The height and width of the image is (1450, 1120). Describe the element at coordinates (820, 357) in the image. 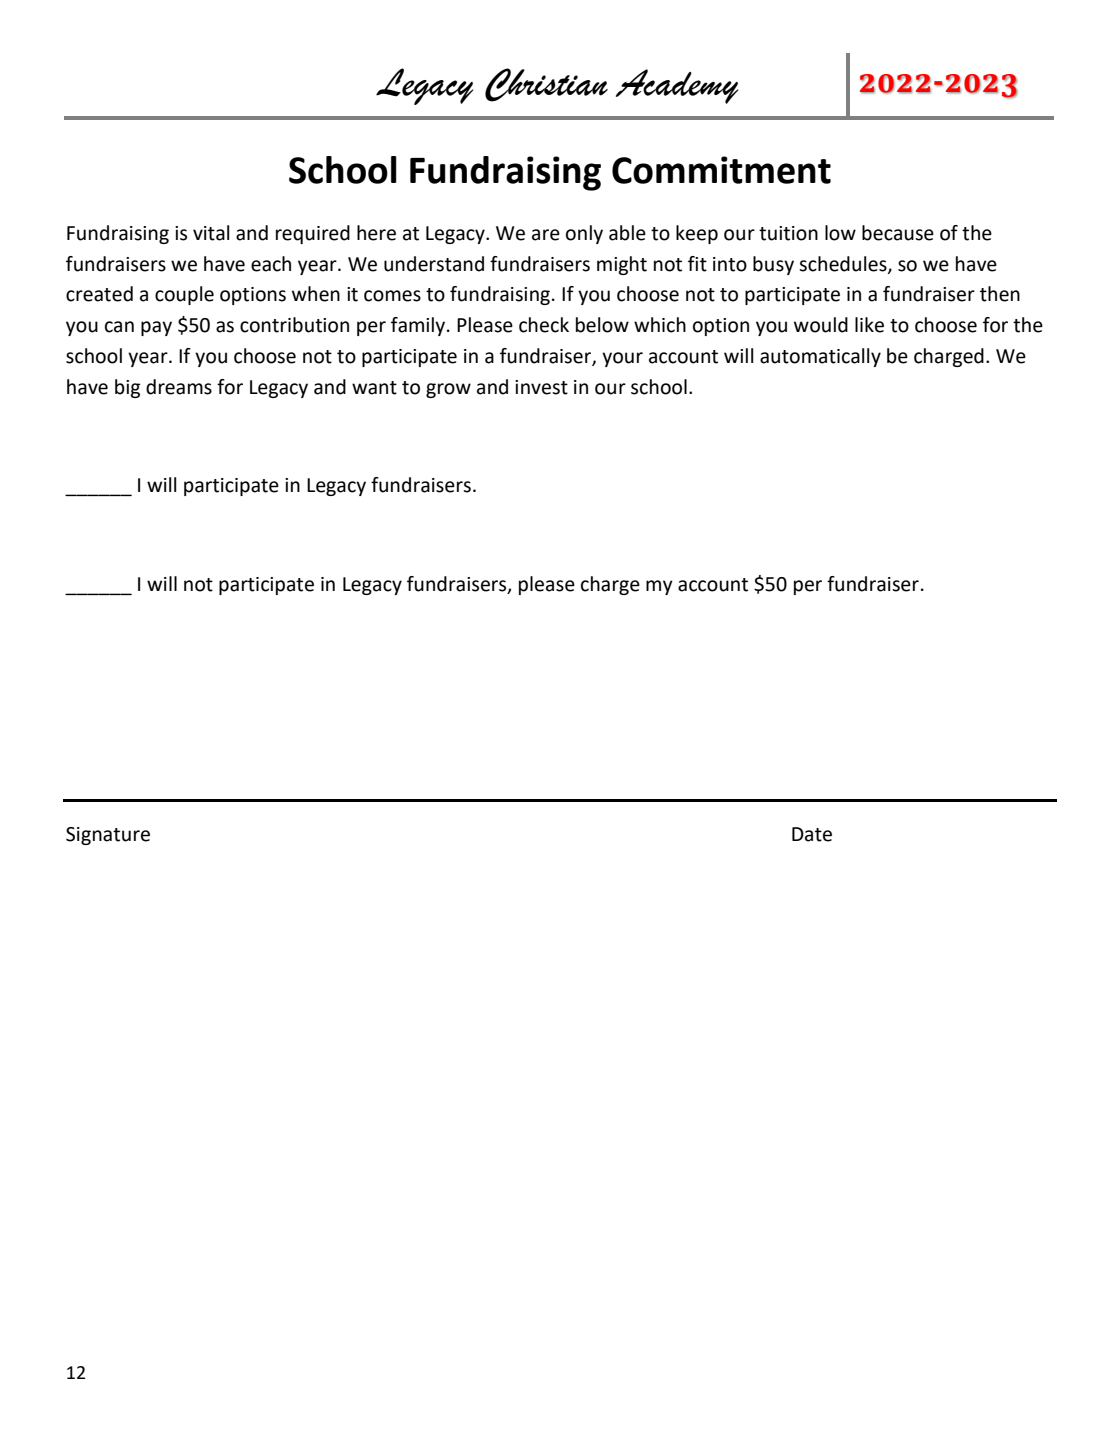

I see `automatically` at that location.
